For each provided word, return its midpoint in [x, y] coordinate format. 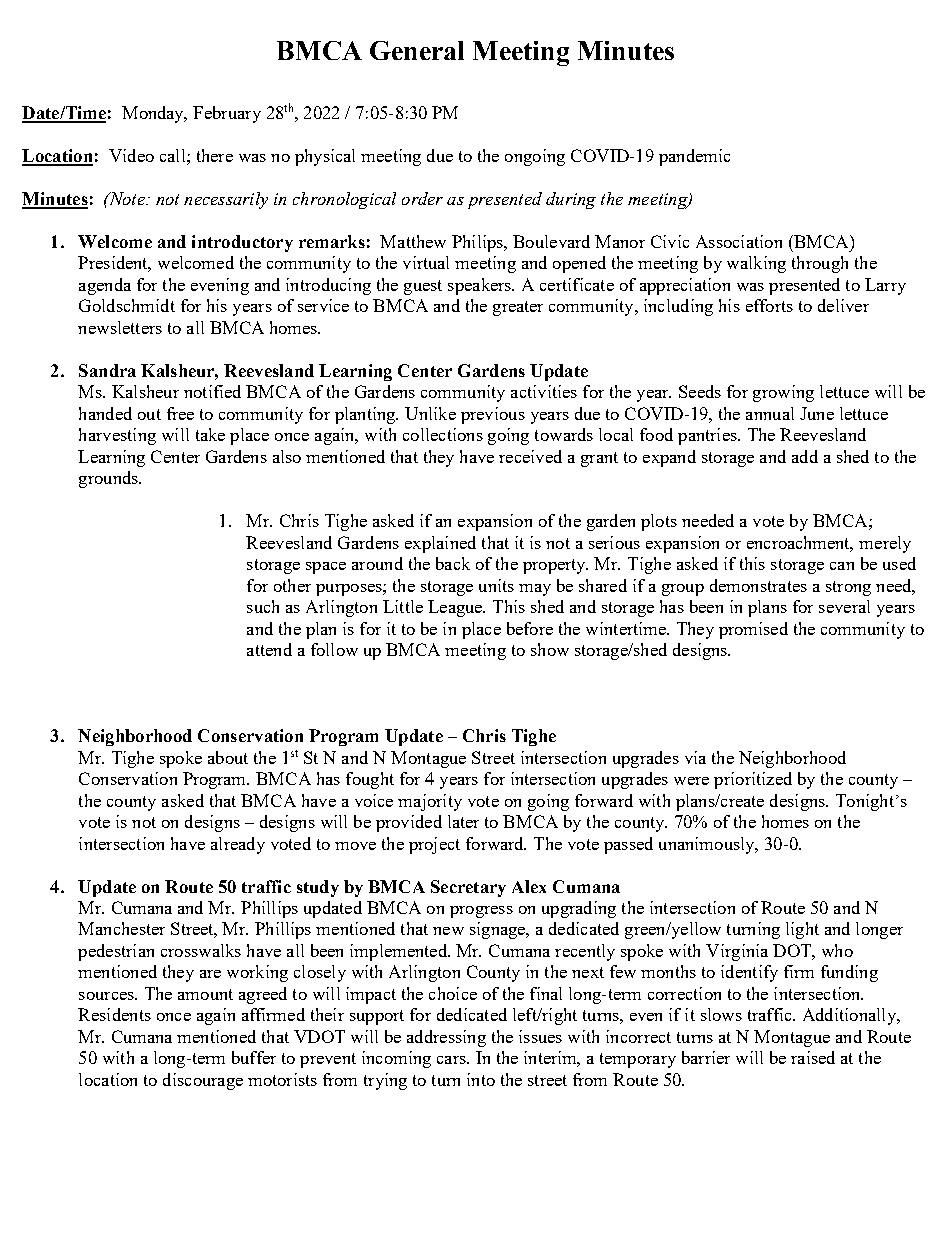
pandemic [694, 157]
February [227, 114]
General [417, 50]
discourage [203, 1081]
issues [540, 1036]
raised [813, 1057]
